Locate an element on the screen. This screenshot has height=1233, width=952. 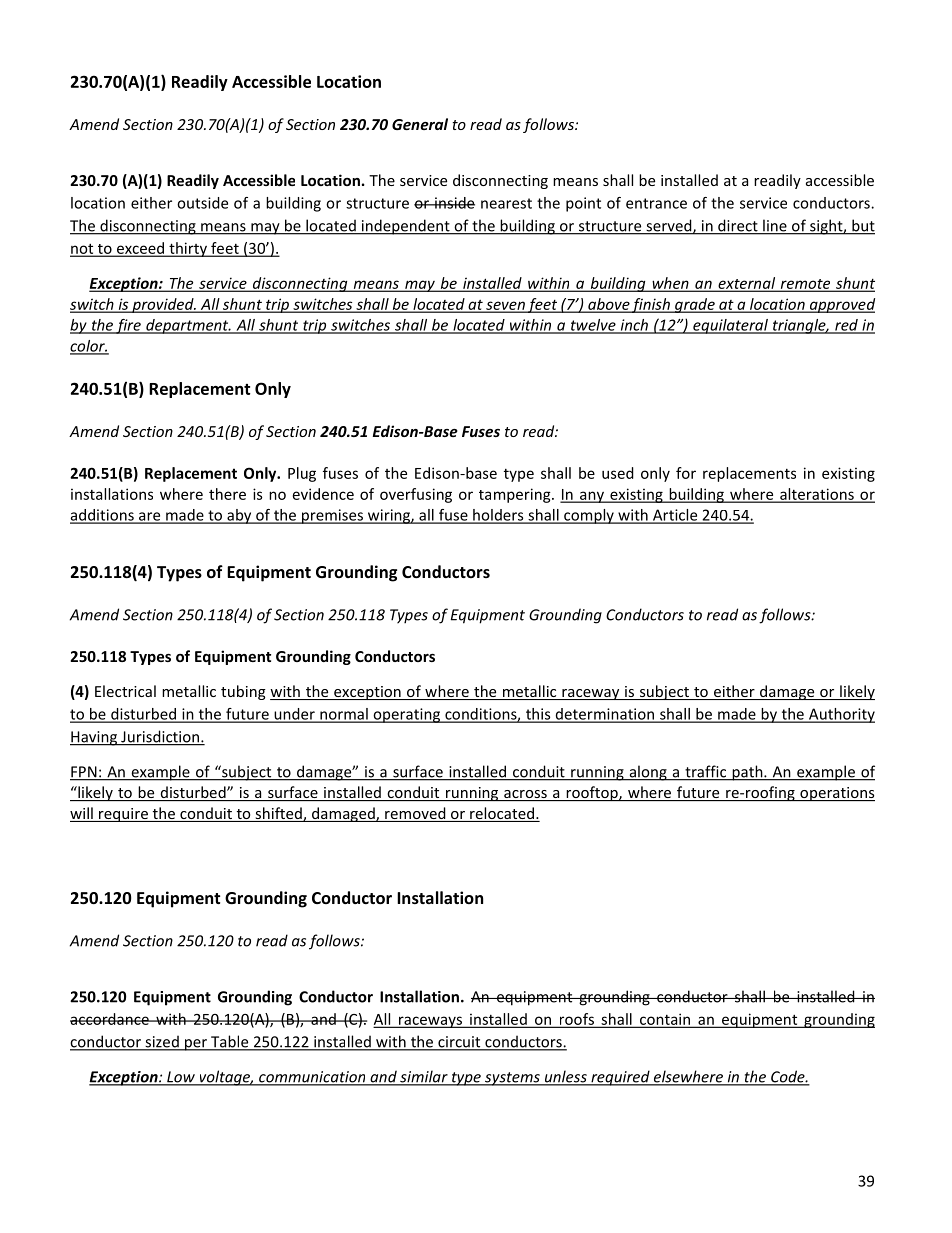
General is located at coordinates (420, 124).
